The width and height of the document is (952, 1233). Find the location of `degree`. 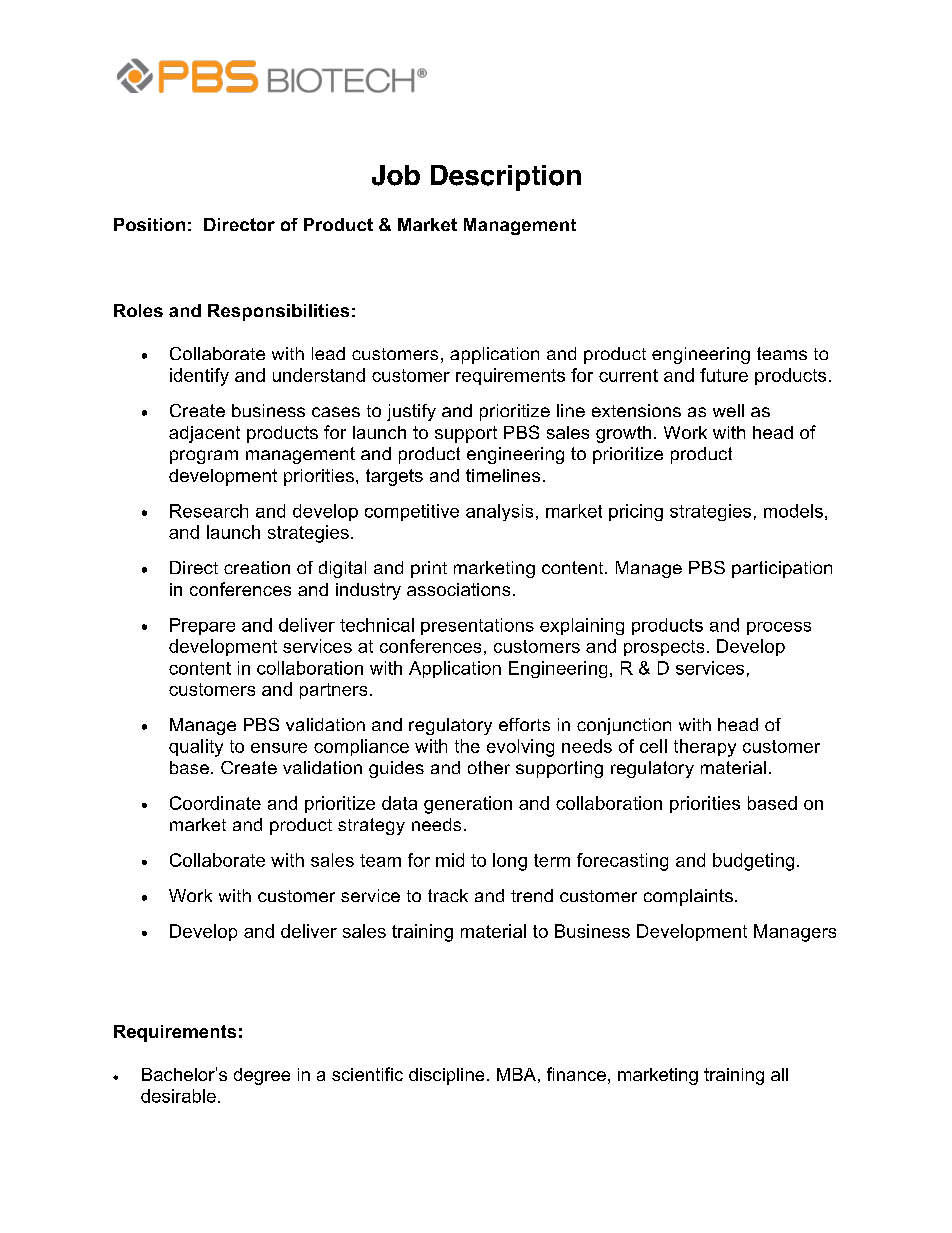

degree is located at coordinates (262, 1076).
